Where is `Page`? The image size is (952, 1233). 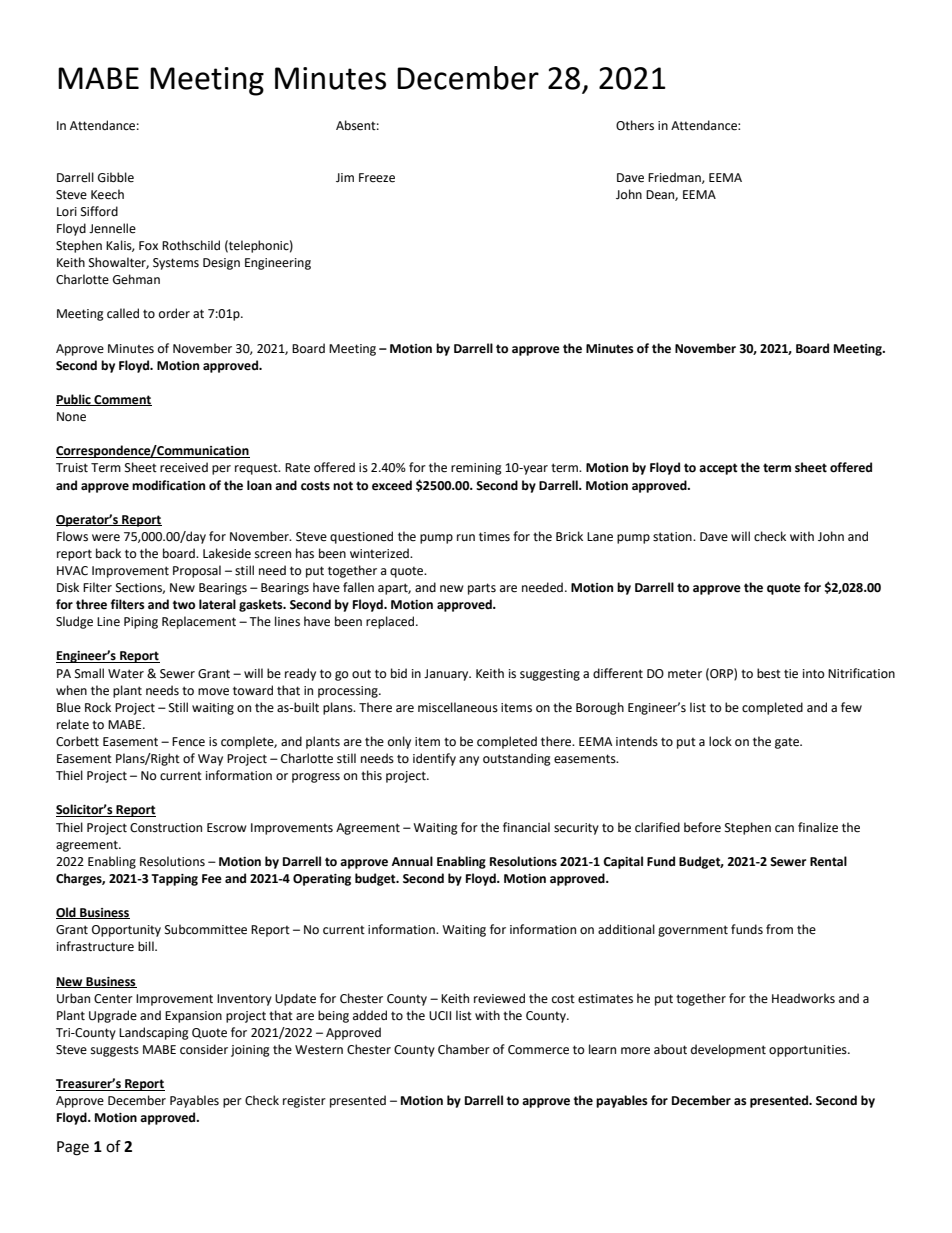 Page is located at coordinates (73, 1148).
